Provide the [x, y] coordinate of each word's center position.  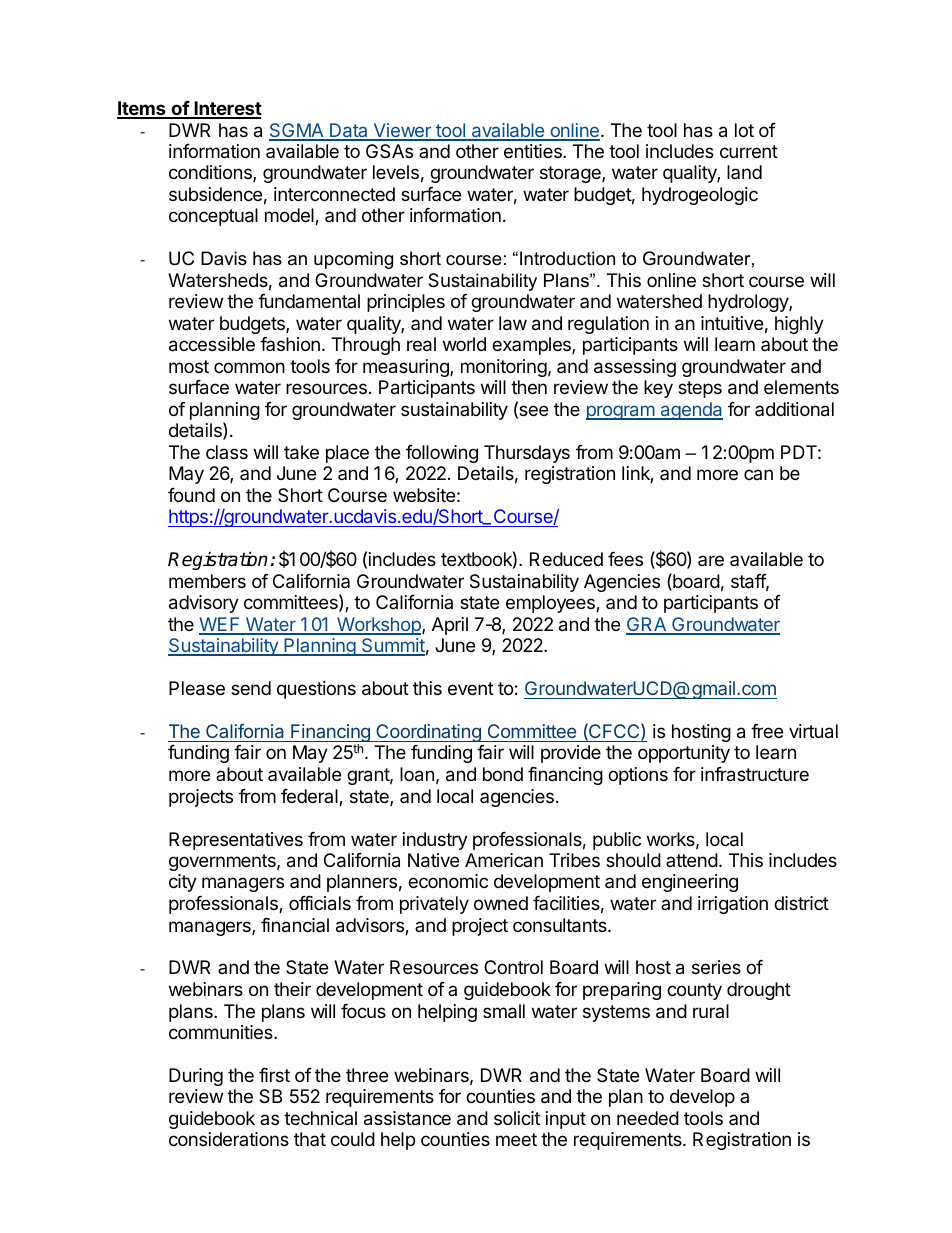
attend [692, 860]
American [504, 860]
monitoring [504, 368]
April [450, 626]
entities [534, 151]
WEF [220, 625]
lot [744, 130]
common [249, 367]
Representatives [236, 841]
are [711, 560]
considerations [229, 1139]
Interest [227, 109]
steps [700, 389]
